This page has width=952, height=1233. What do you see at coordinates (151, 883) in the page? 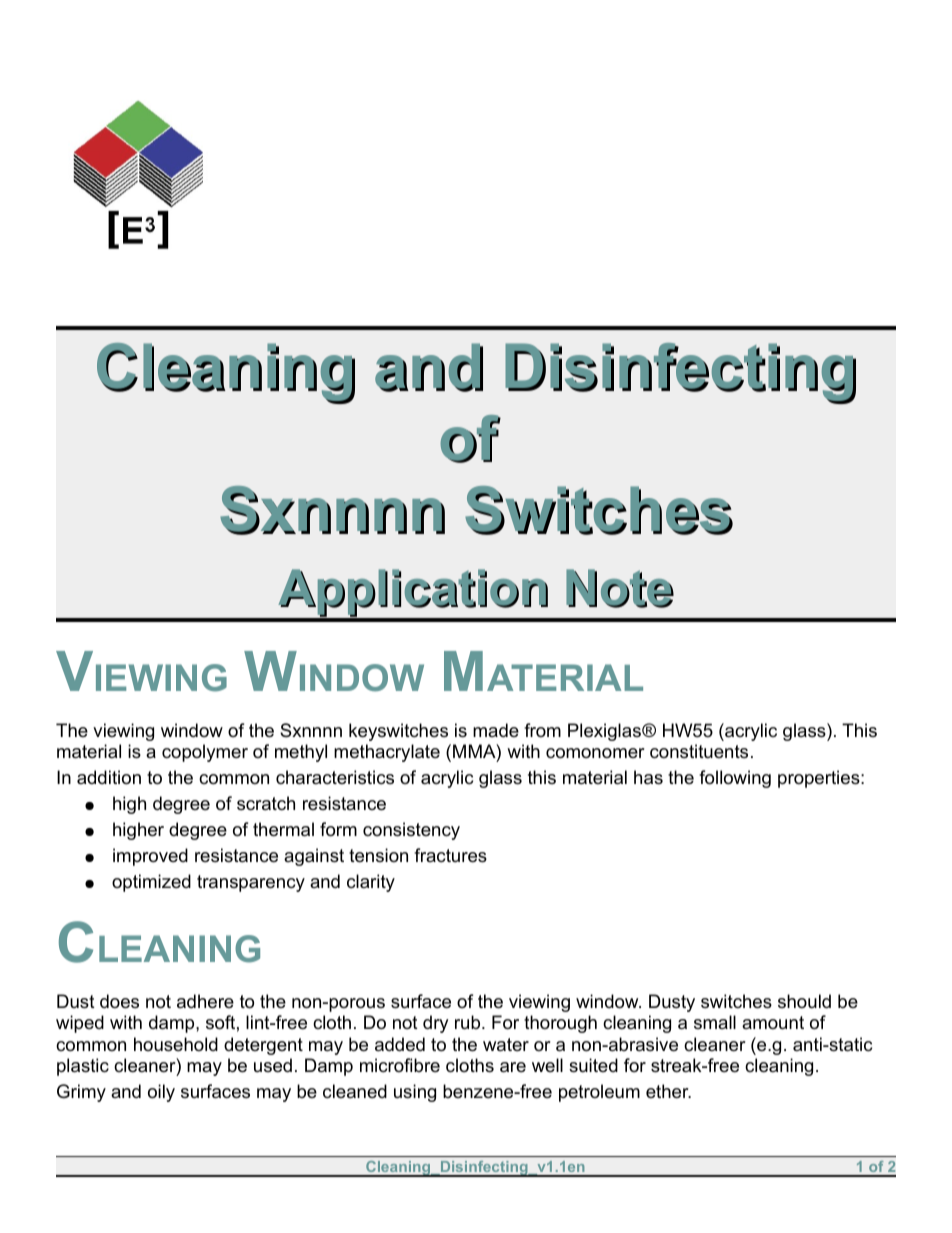
I see `optimized` at bounding box center [151, 883].
